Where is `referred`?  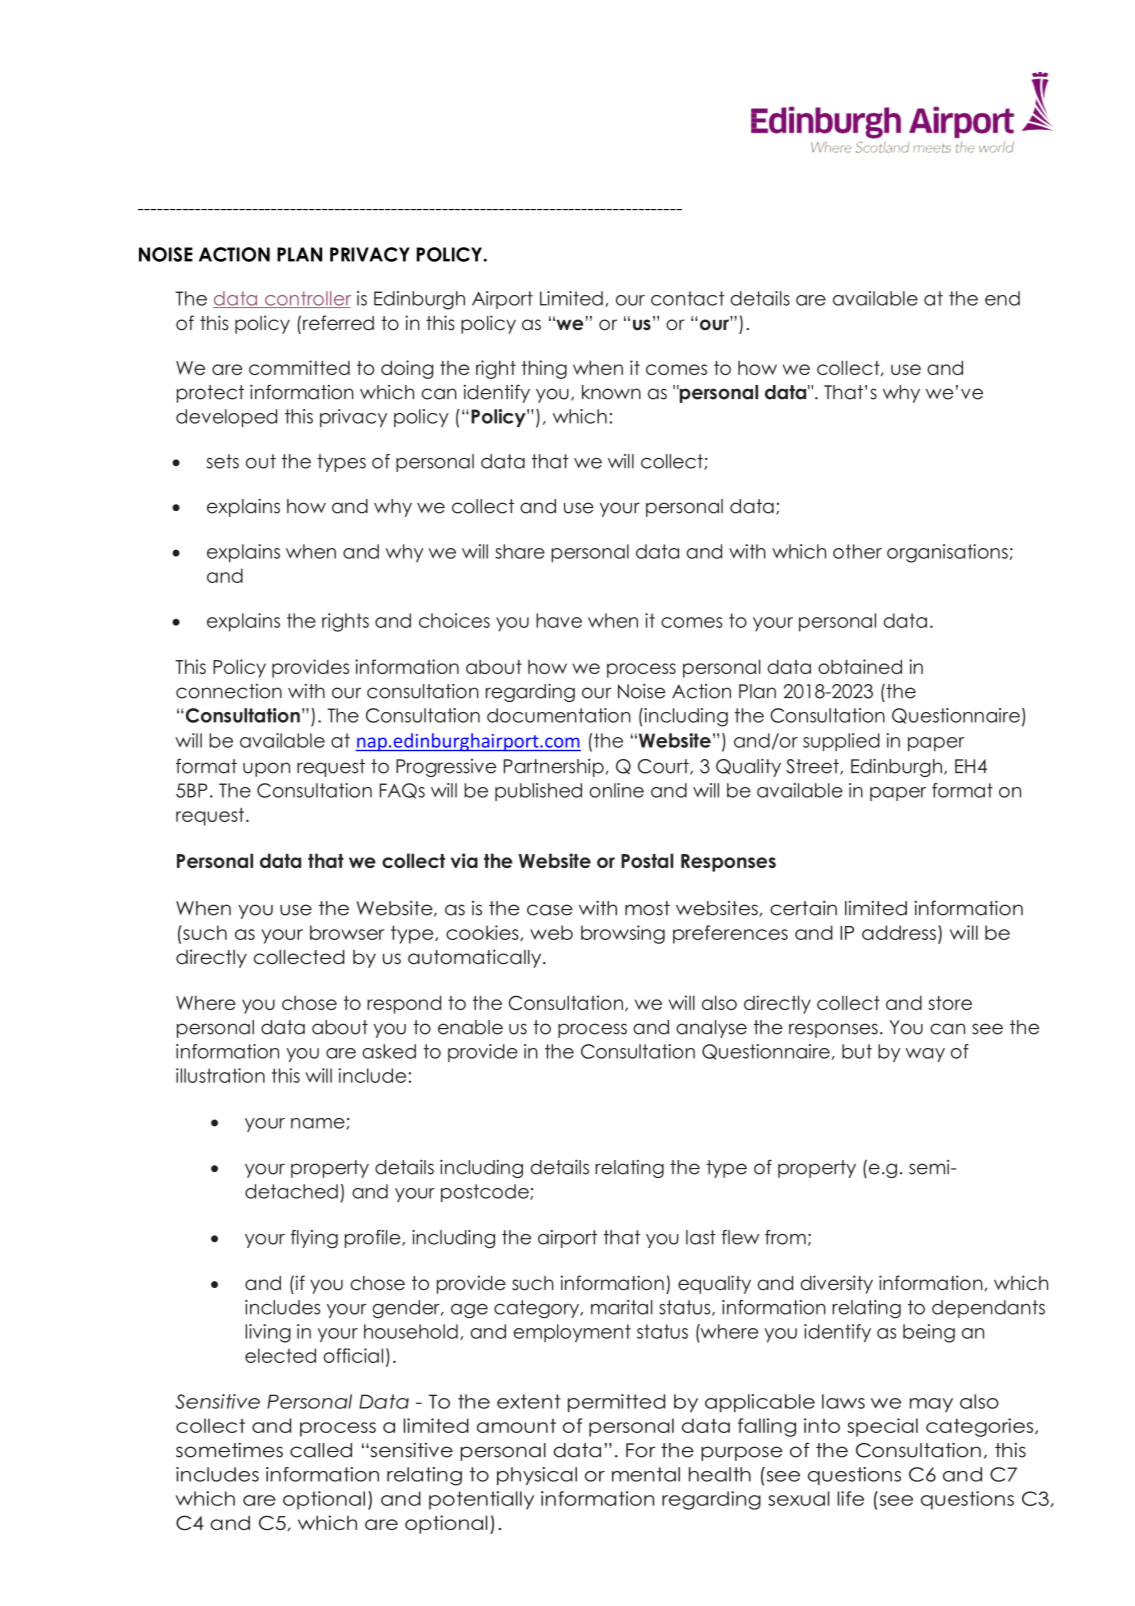 referred is located at coordinates (338, 323).
